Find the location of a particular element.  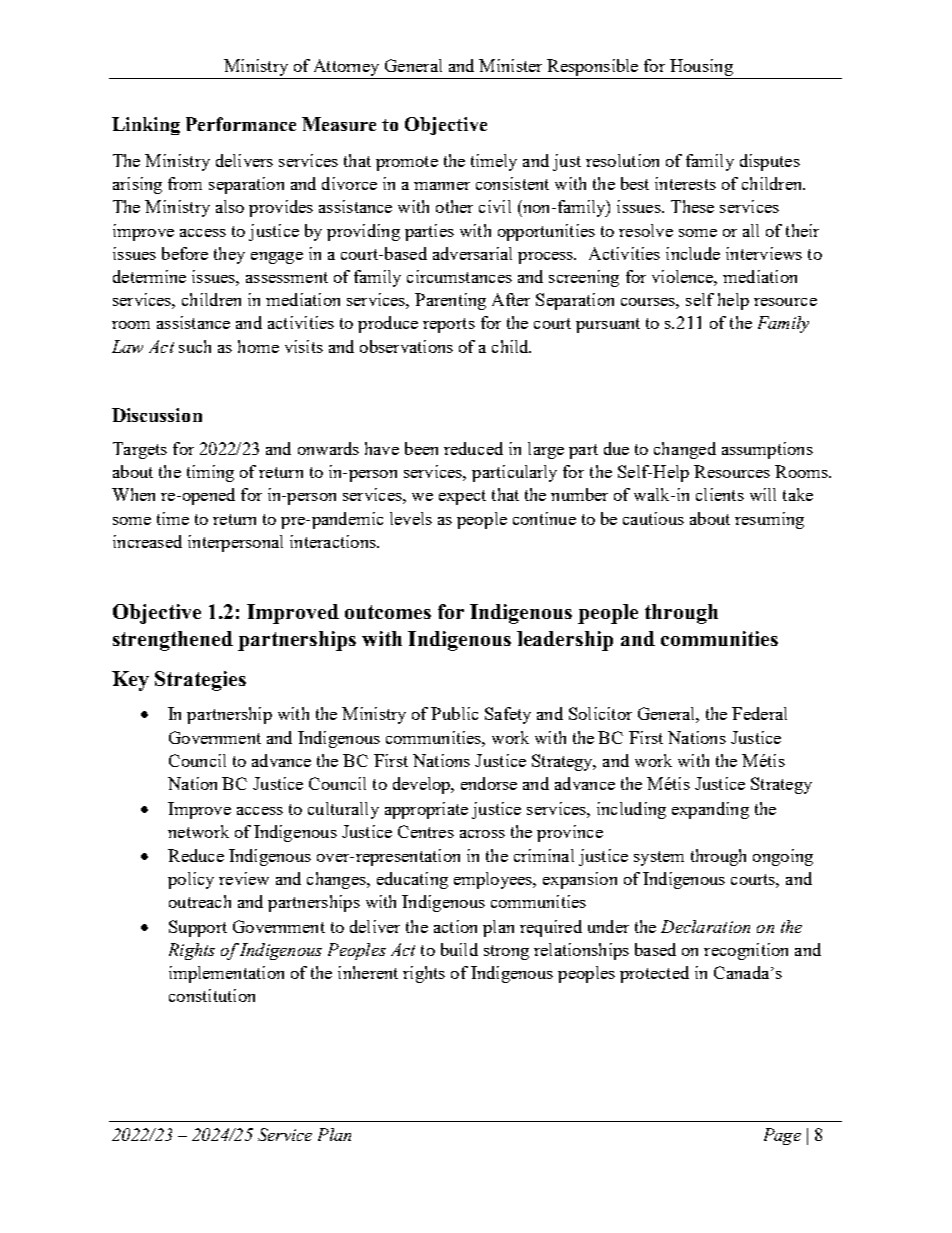

expanding is located at coordinates (710, 810).
